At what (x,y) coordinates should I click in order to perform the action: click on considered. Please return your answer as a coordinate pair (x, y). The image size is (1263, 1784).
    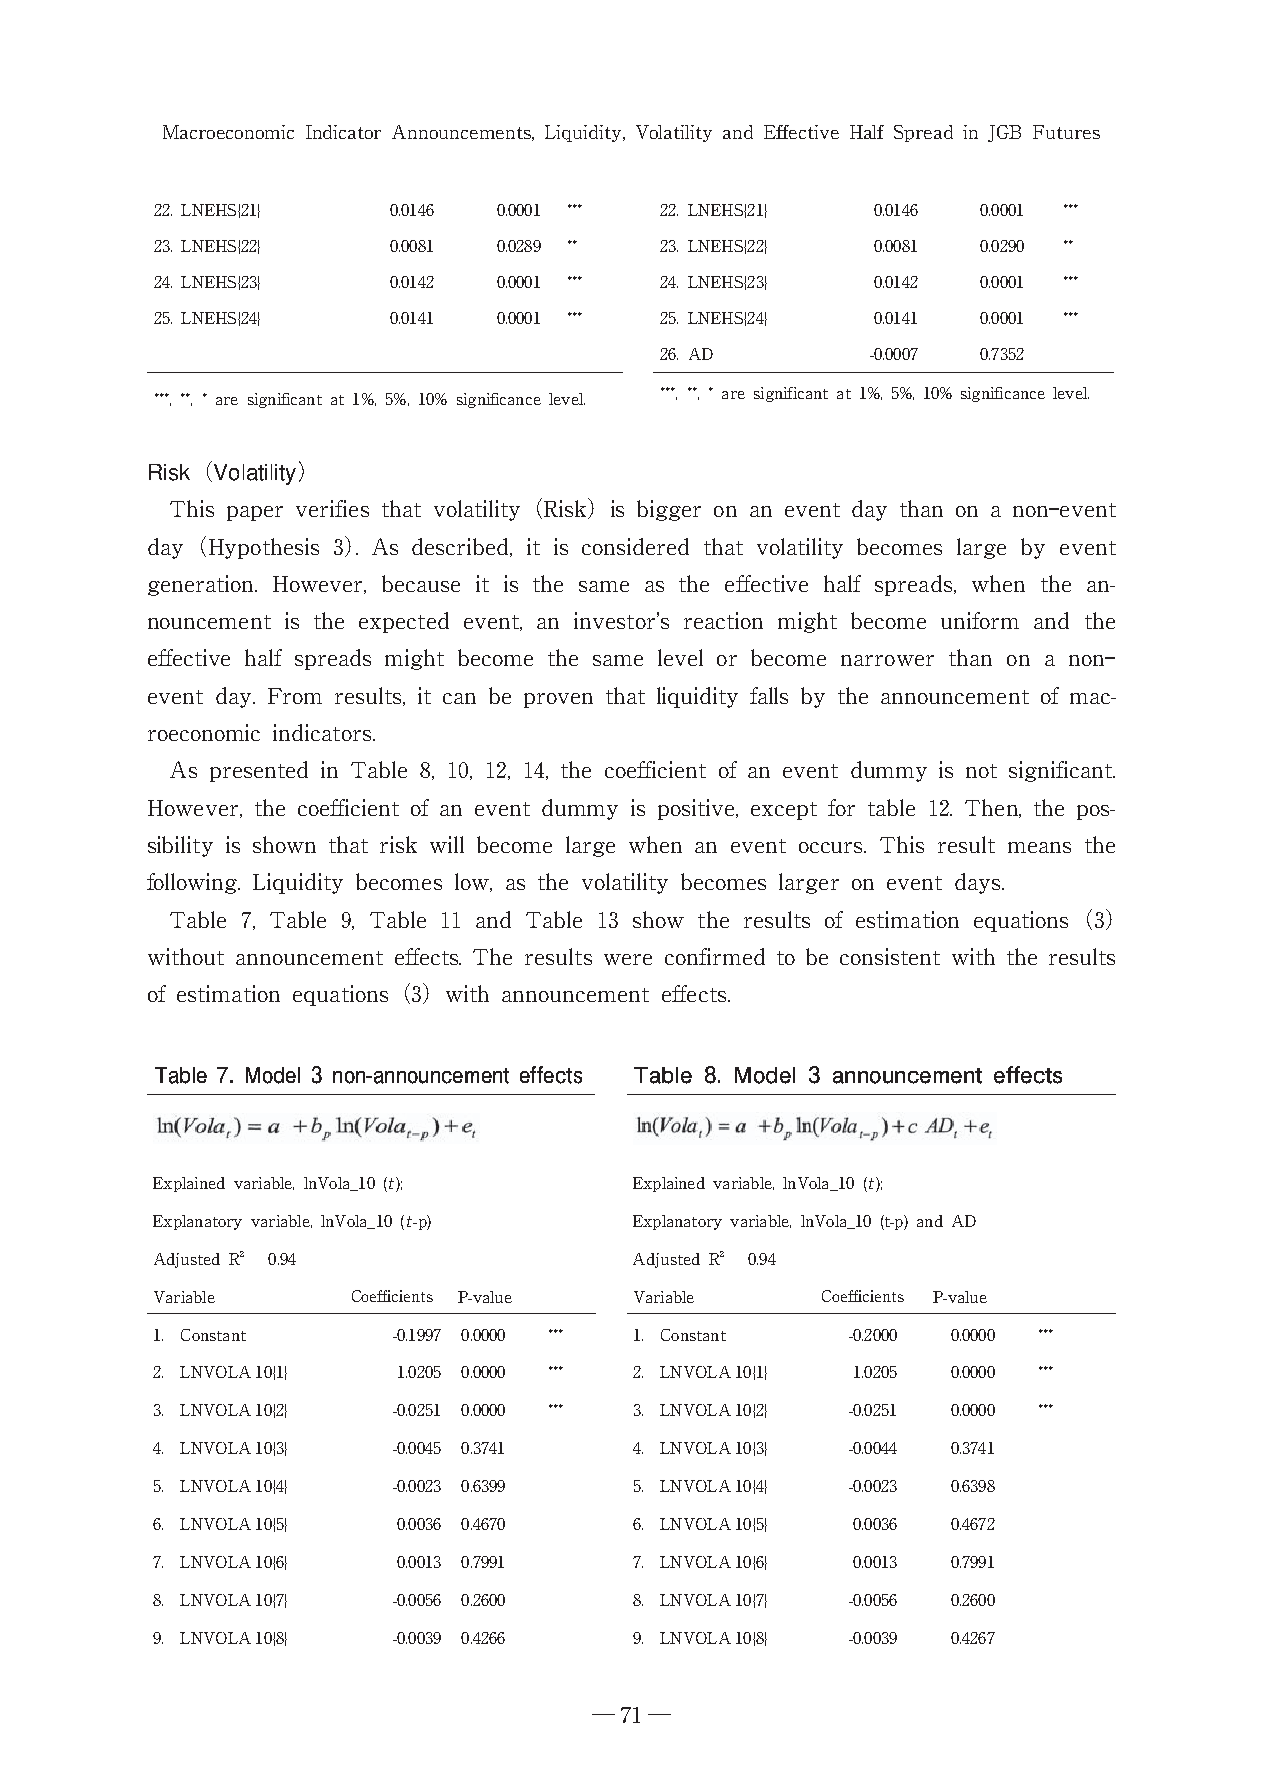
    Looking at the image, I should click on (635, 546).
